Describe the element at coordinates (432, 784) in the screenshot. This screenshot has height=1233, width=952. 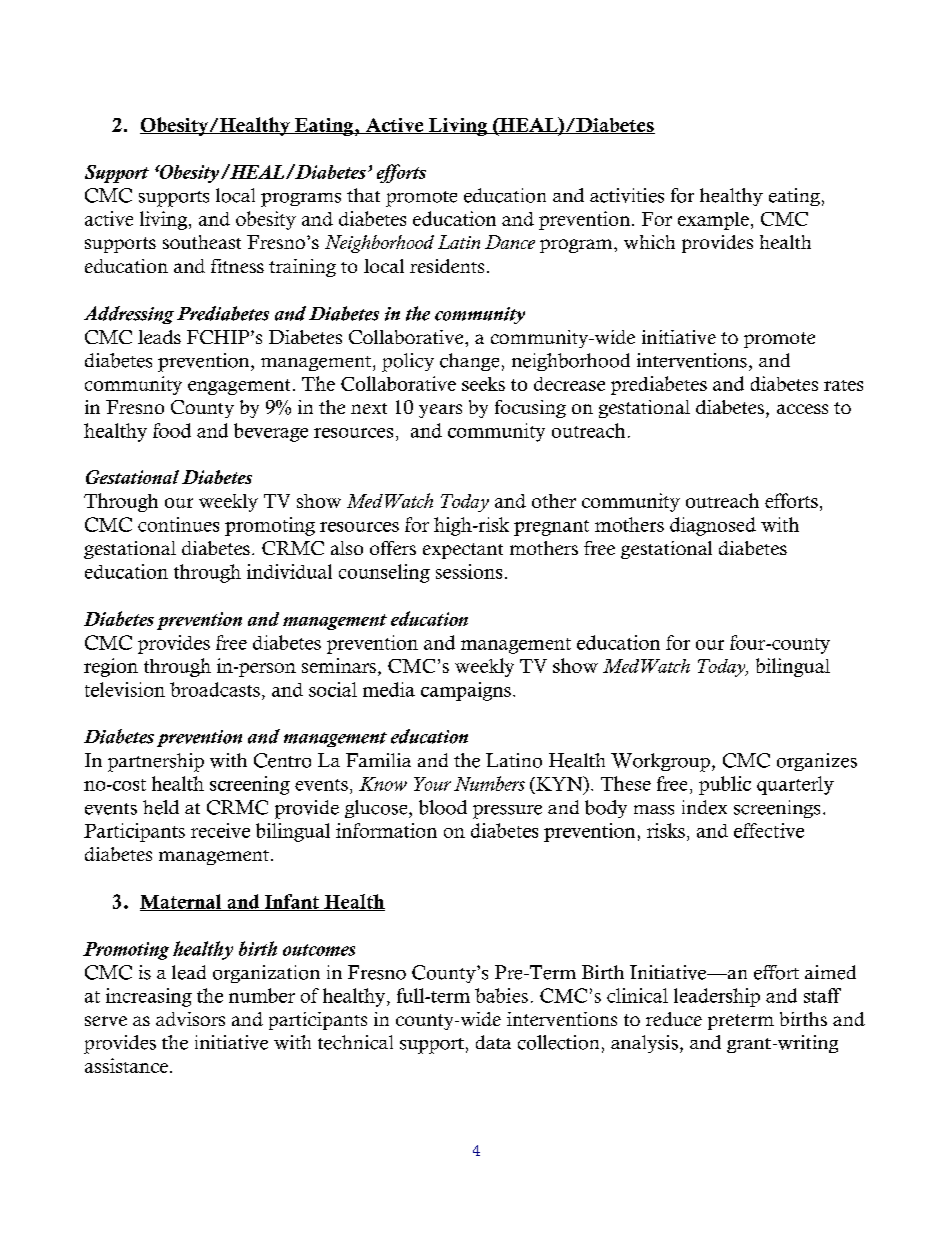
I see `Your` at that location.
